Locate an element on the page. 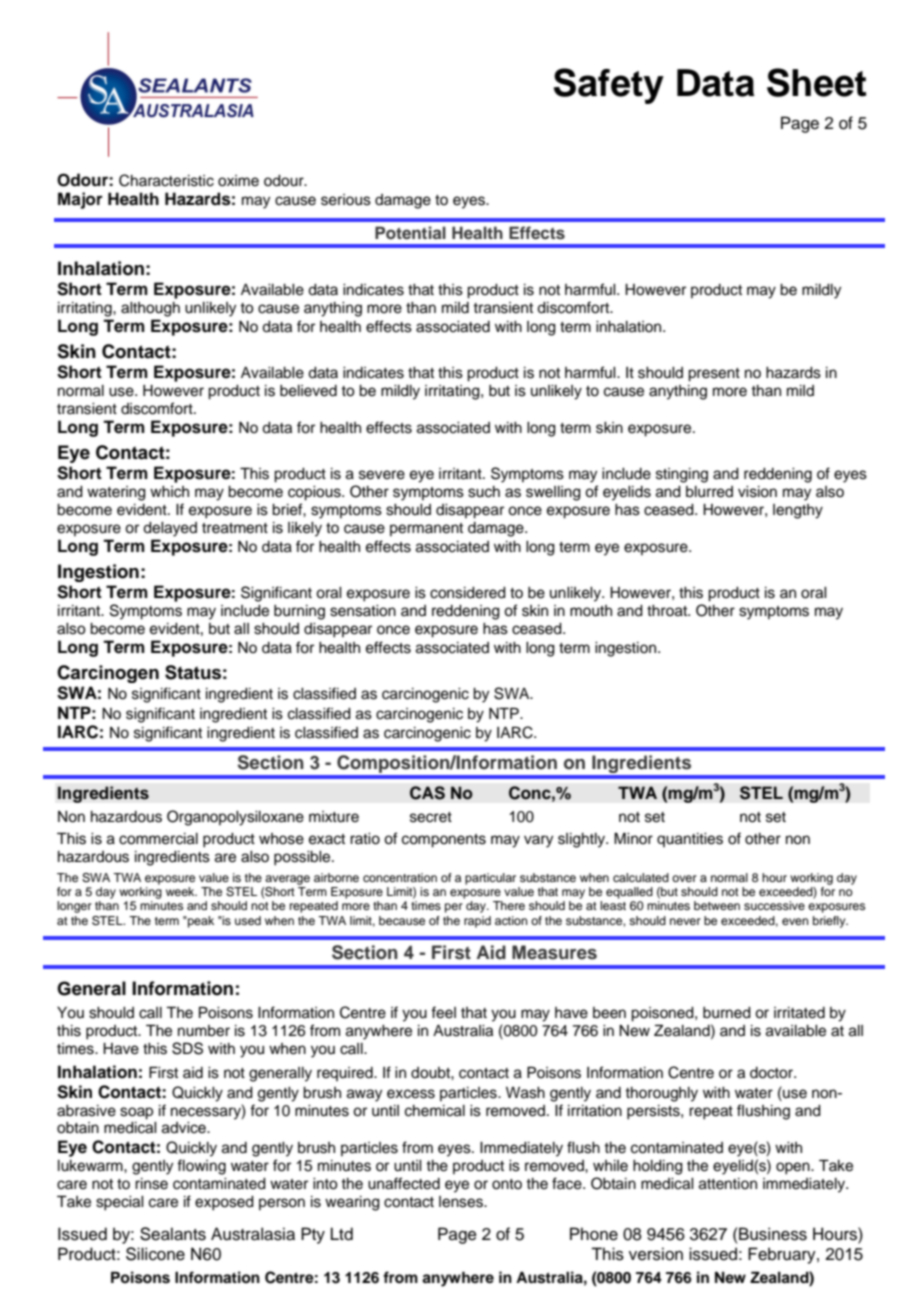  quantities is located at coordinates (690, 840).
